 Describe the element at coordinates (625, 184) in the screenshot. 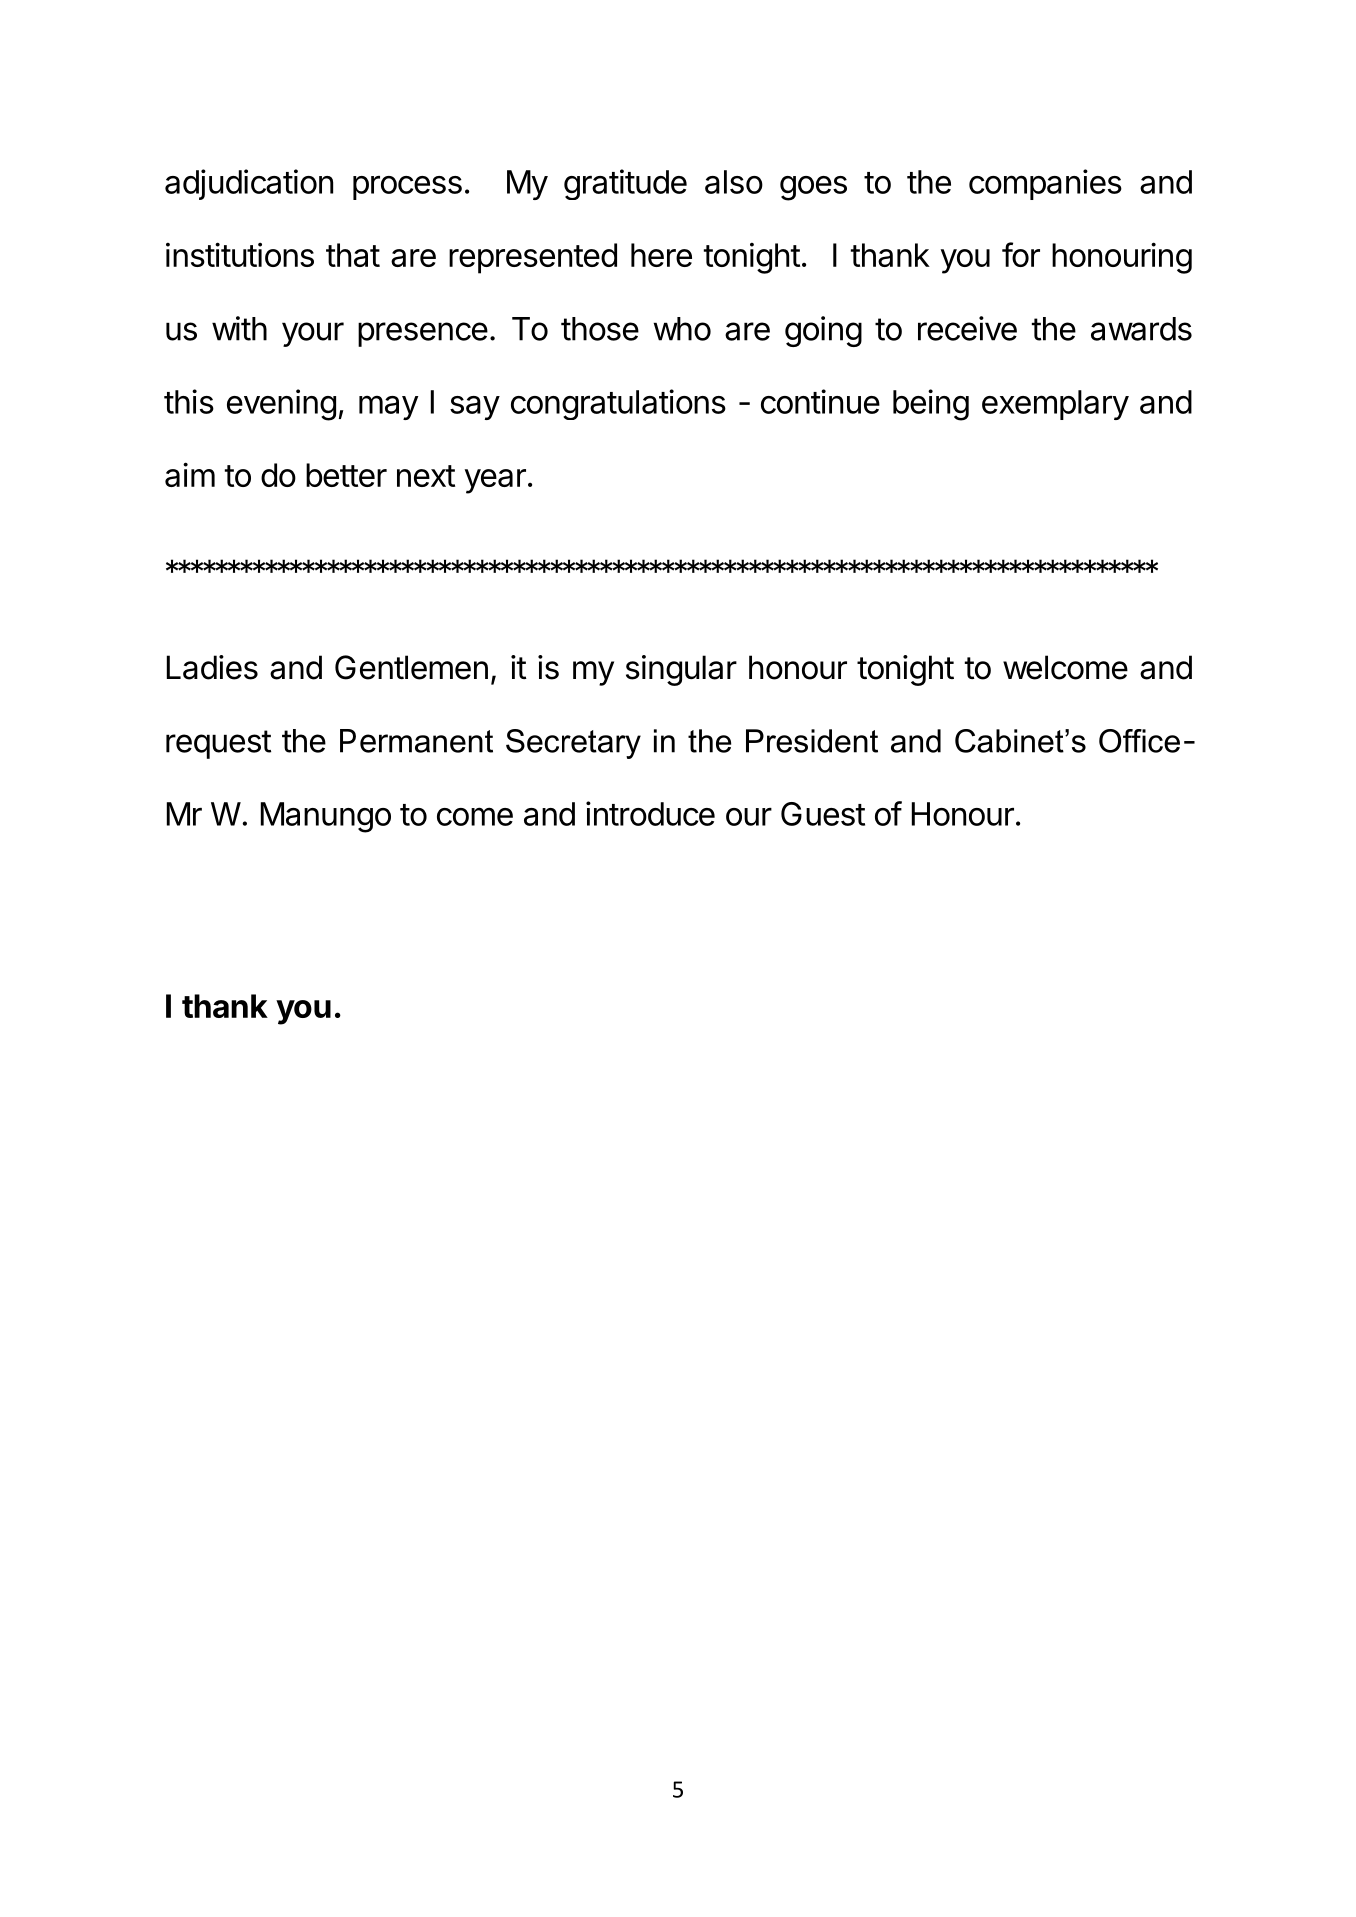

I see `gratitude` at that location.
